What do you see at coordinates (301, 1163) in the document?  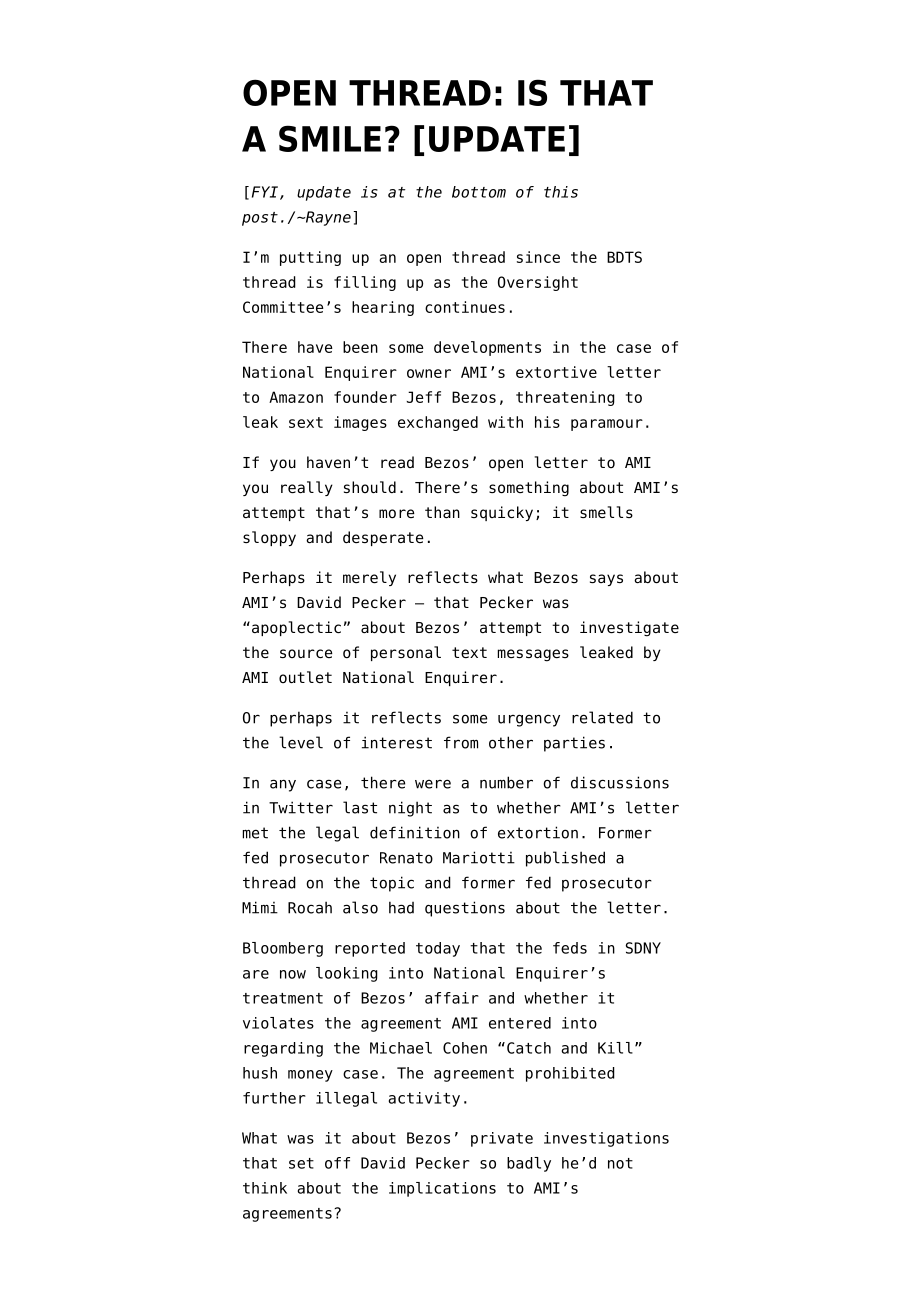 I see `set` at bounding box center [301, 1163].
